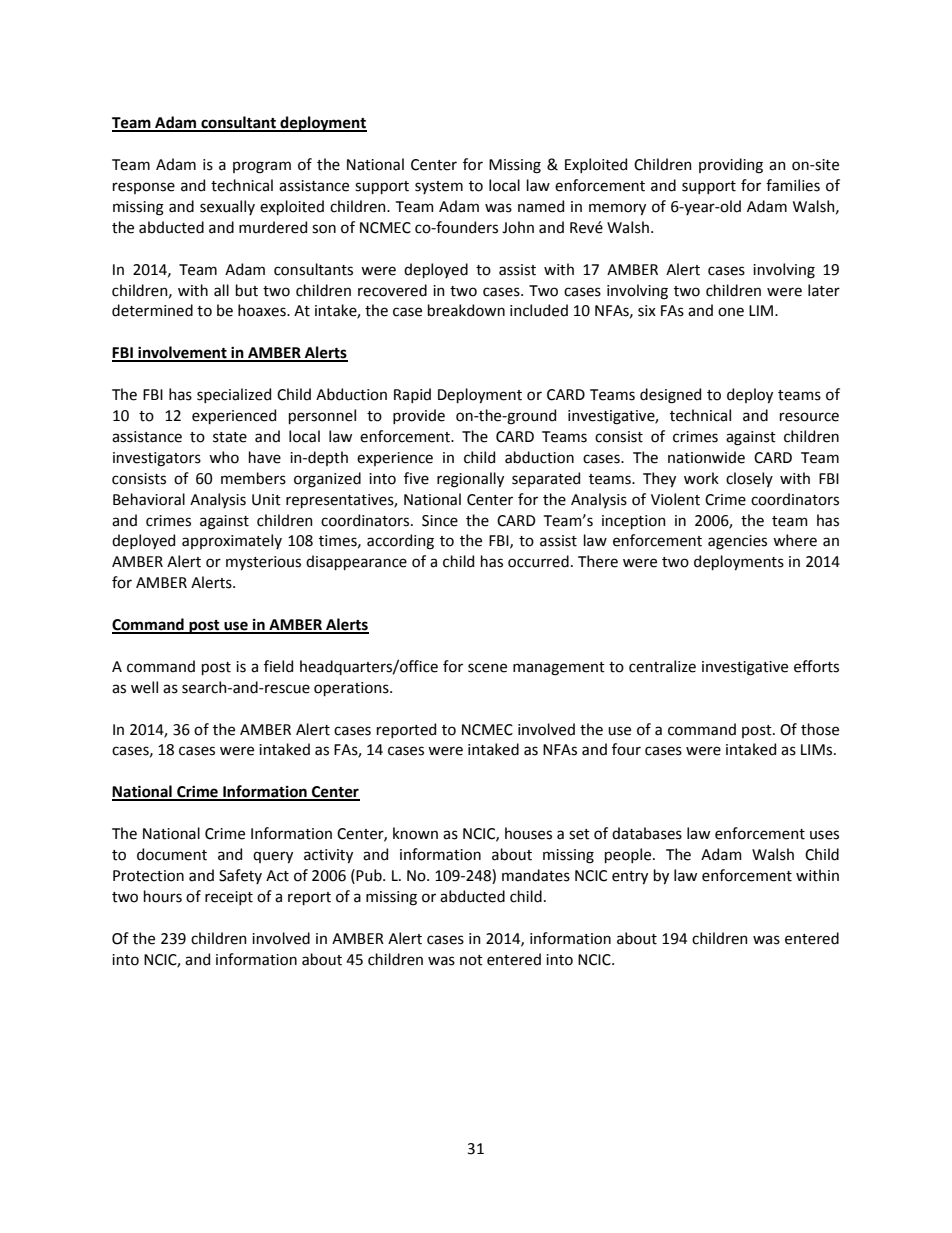 The width and height of the page is (952, 1233). I want to click on sexually, so click(227, 207).
